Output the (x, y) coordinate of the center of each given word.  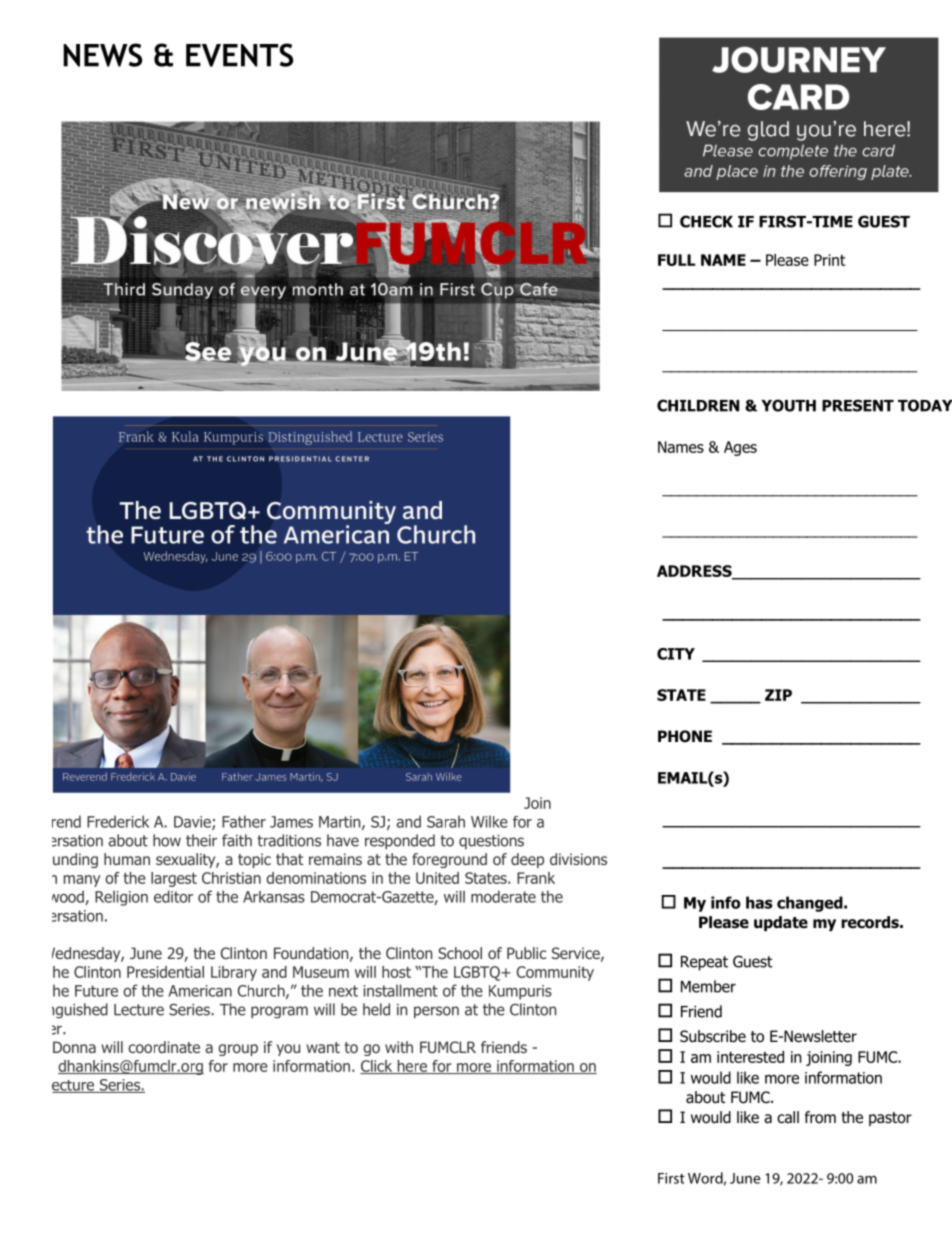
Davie (193, 823)
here (412, 1067)
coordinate (164, 1047)
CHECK (706, 221)
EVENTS (239, 55)
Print (829, 260)
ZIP (778, 695)
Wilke (489, 821)
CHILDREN (698, 405)
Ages (740, 448)
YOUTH (788, 405)
